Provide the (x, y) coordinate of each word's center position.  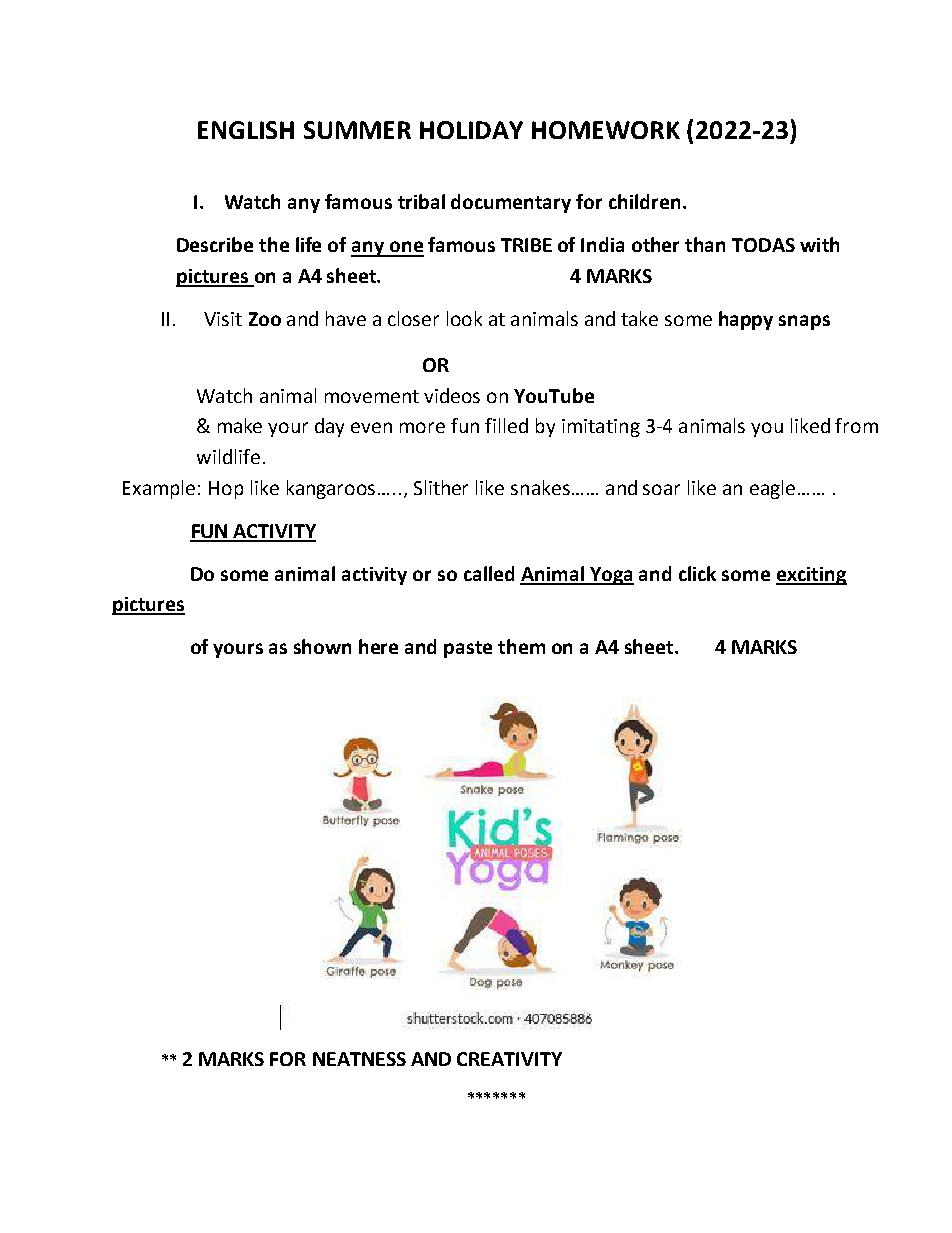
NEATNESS (359, 1059)
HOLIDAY (471, 130)
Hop (226, 490)
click (697, 573)
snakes (540, 487)
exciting (811, 576)
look (464, 318)
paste (468, 649)
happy (746, 320)
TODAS (763, 245)
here (378, 646)
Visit (223, 319)
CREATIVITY (509, 1059)
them (521, 646)
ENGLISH (246, 130)
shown (322, 646)
